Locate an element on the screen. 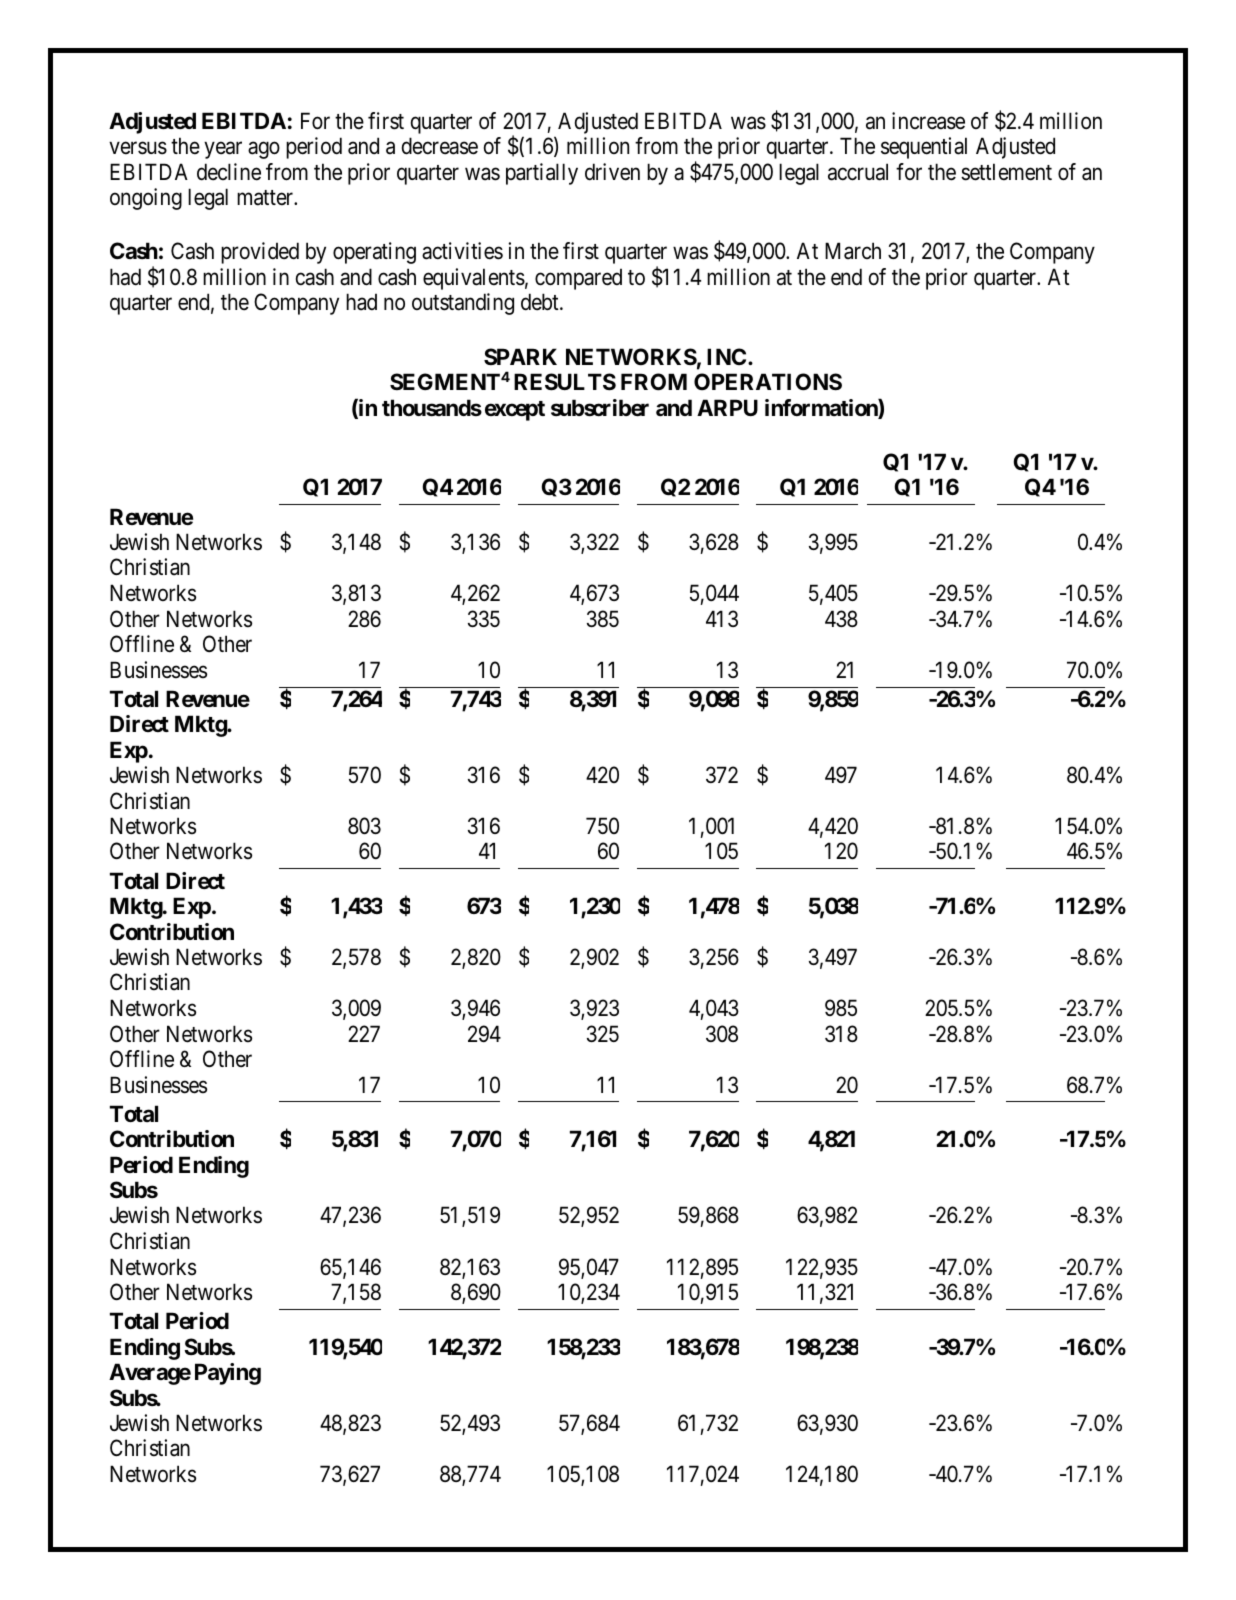 This screenshot has width=1236, height=1600. debt is located at coordinates (541, 302).
